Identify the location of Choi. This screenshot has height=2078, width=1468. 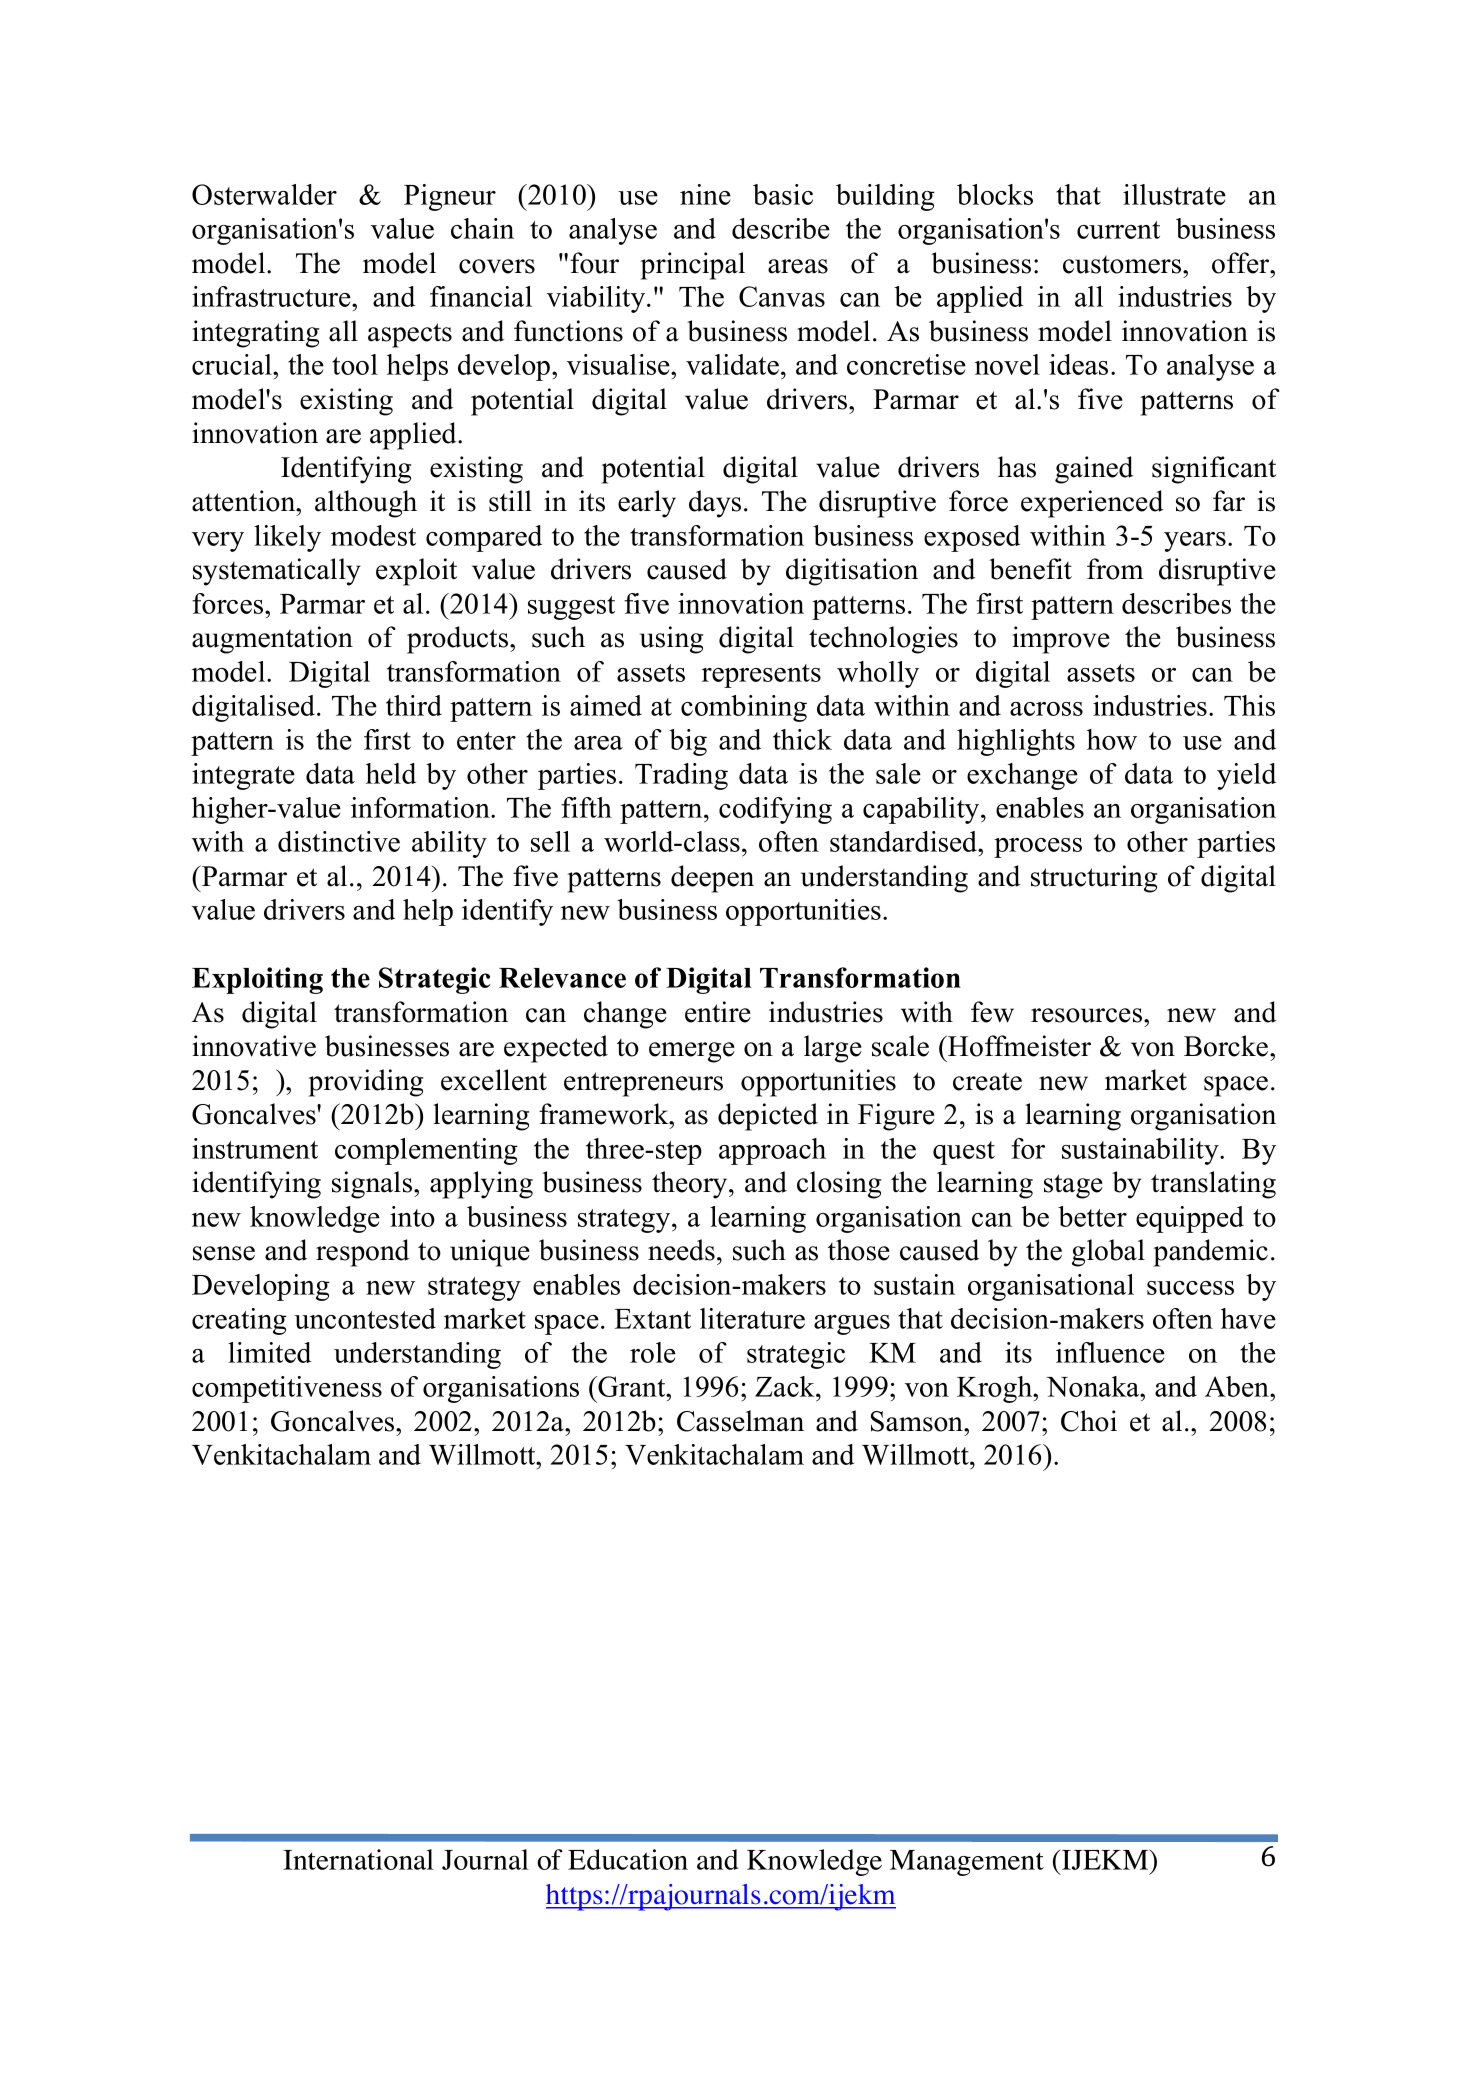
(1089, 1421).
